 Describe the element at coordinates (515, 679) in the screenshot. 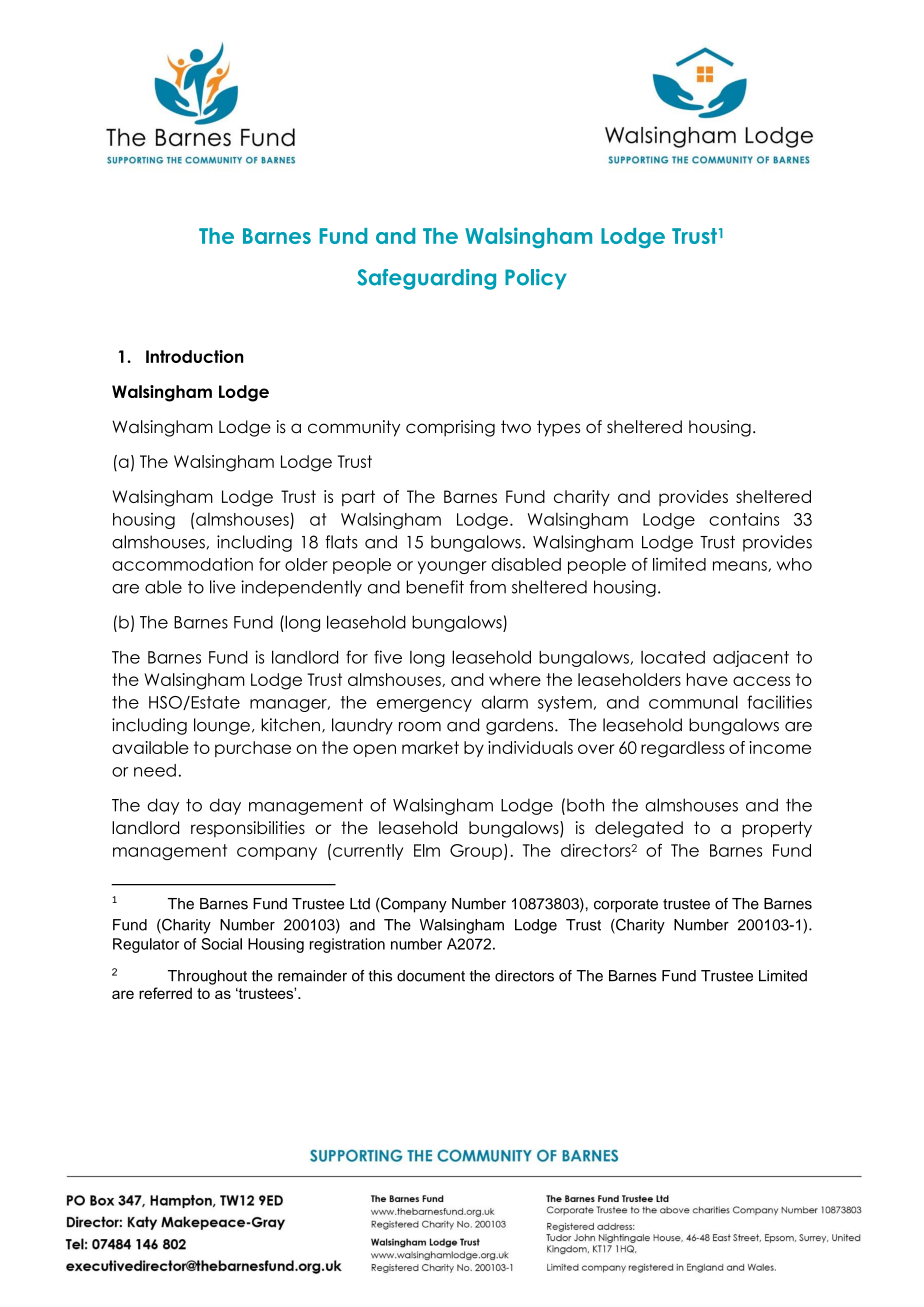

I see `where` at that location.
